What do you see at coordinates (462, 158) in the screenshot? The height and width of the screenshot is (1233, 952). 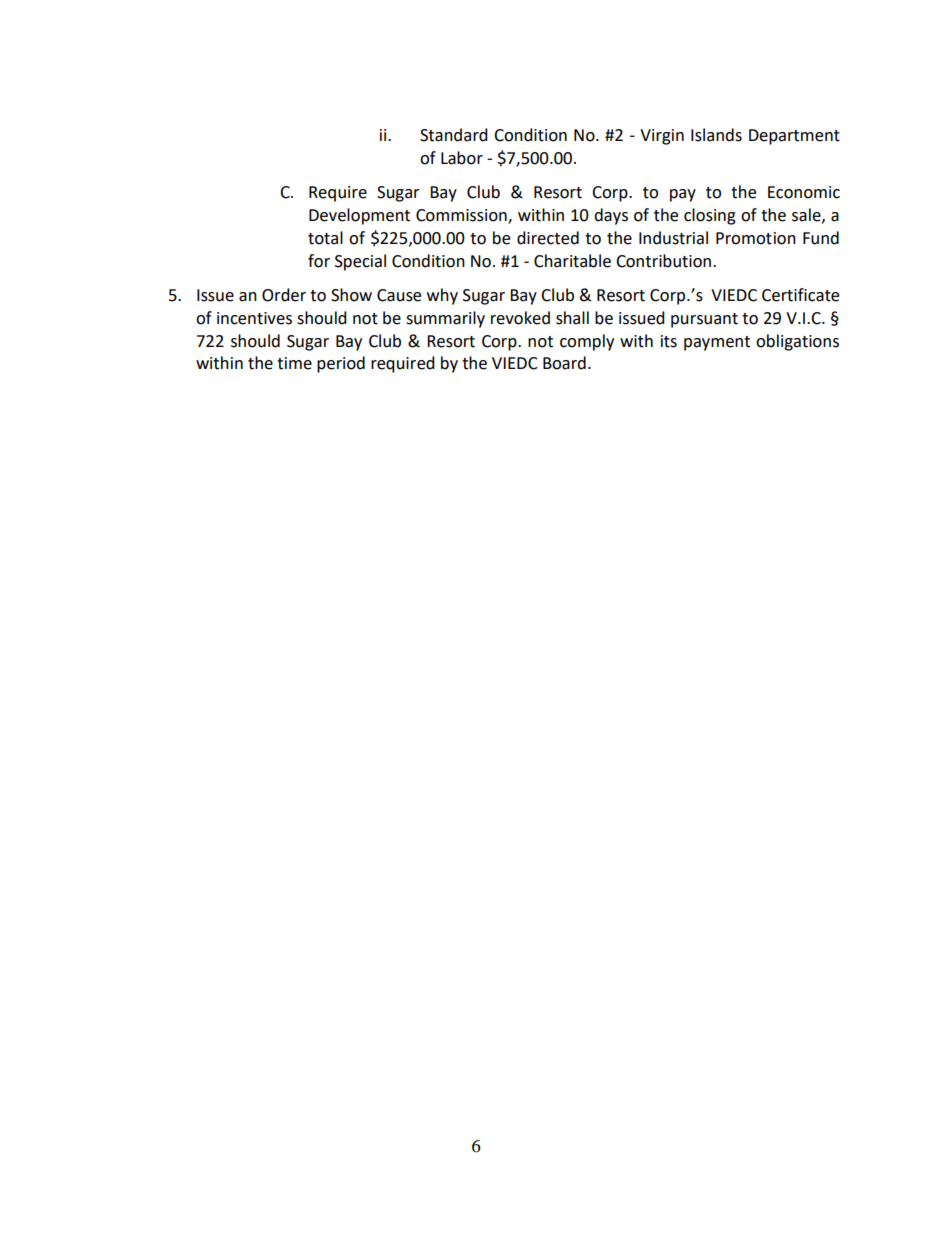 I see `Labor` at bounding box center [462, 158].
